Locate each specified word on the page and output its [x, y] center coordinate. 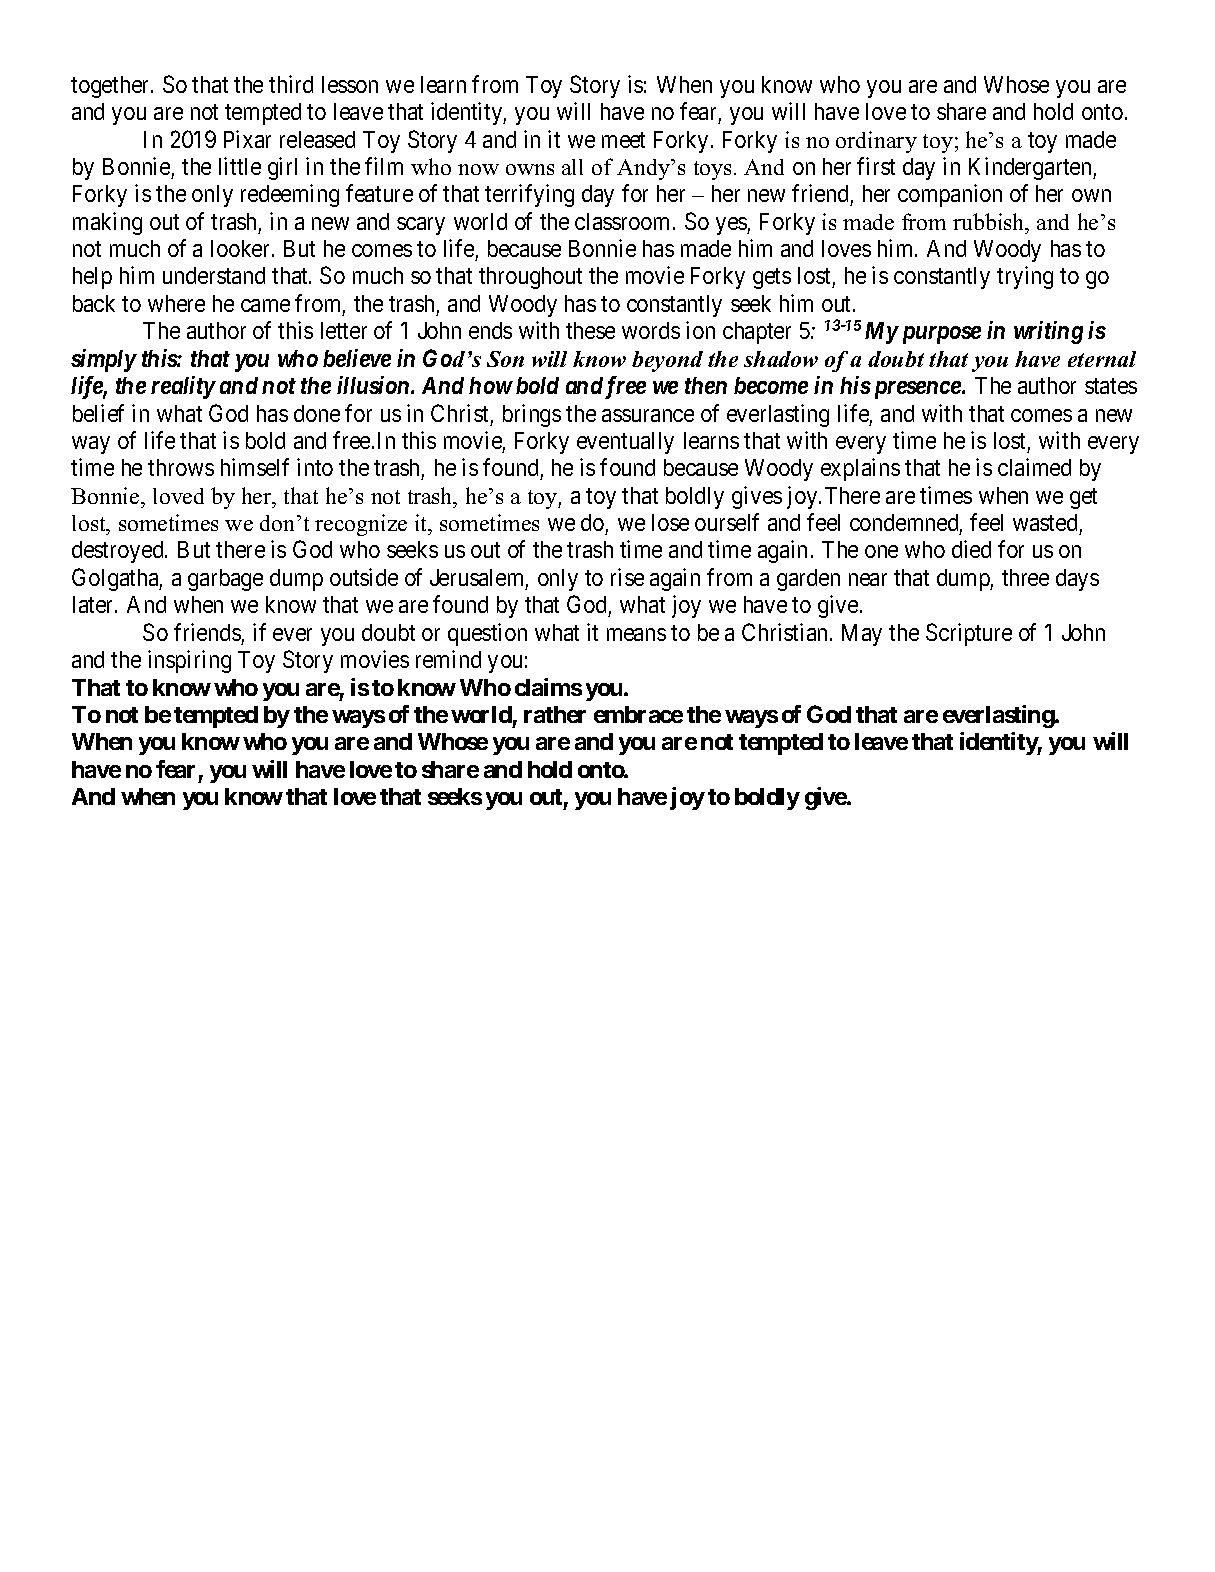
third [291, 84]
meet [623, 140]
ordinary [876, 142]
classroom [624, 221]
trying [1025, 277]
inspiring [189, 661]
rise [627, 577]
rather [555, 714]
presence [915, 390]
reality [183, 387]
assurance [648, 415]
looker [240, 248]
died [971, 549]
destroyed [119, 552]
